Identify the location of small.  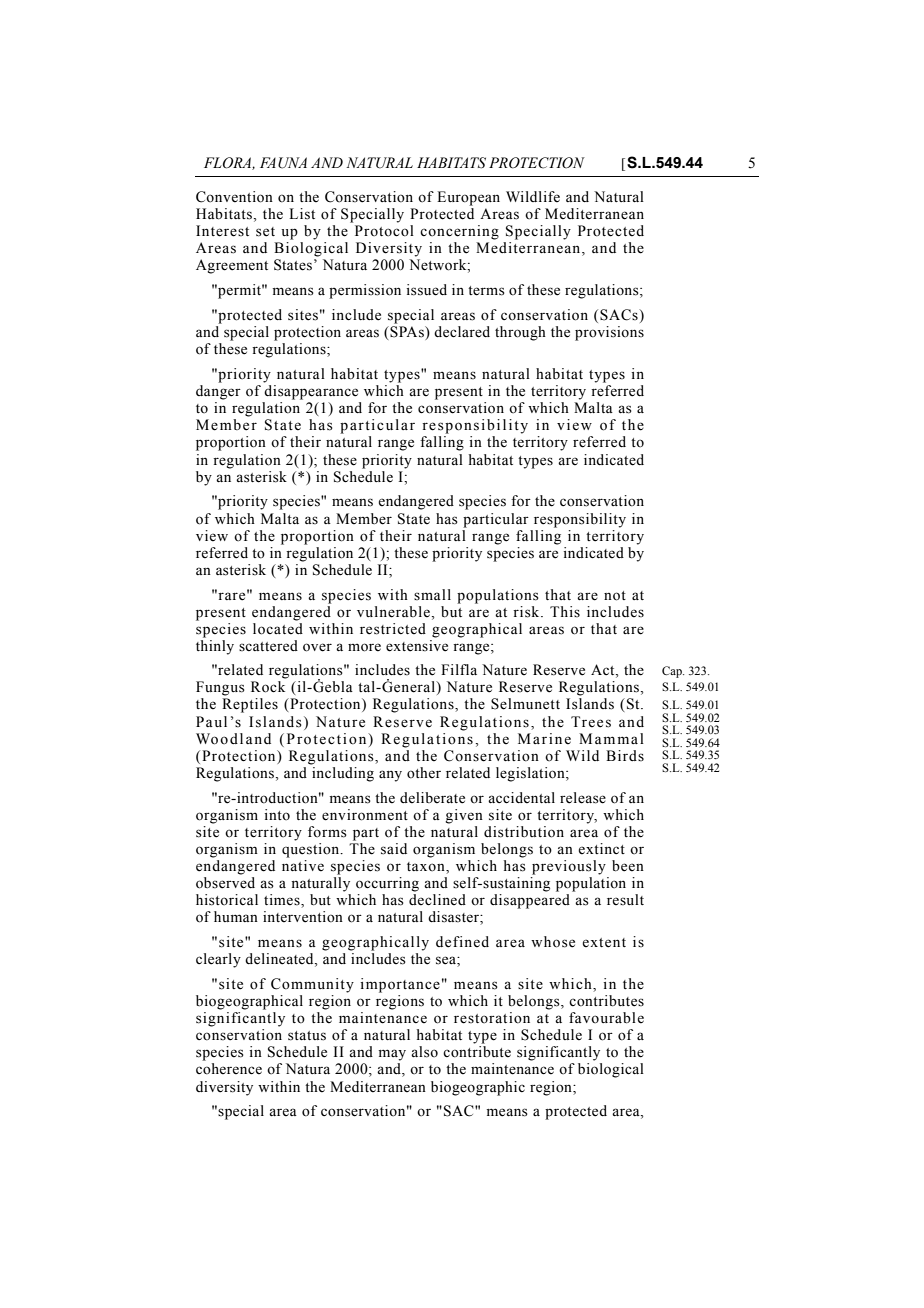
(432, 595).
